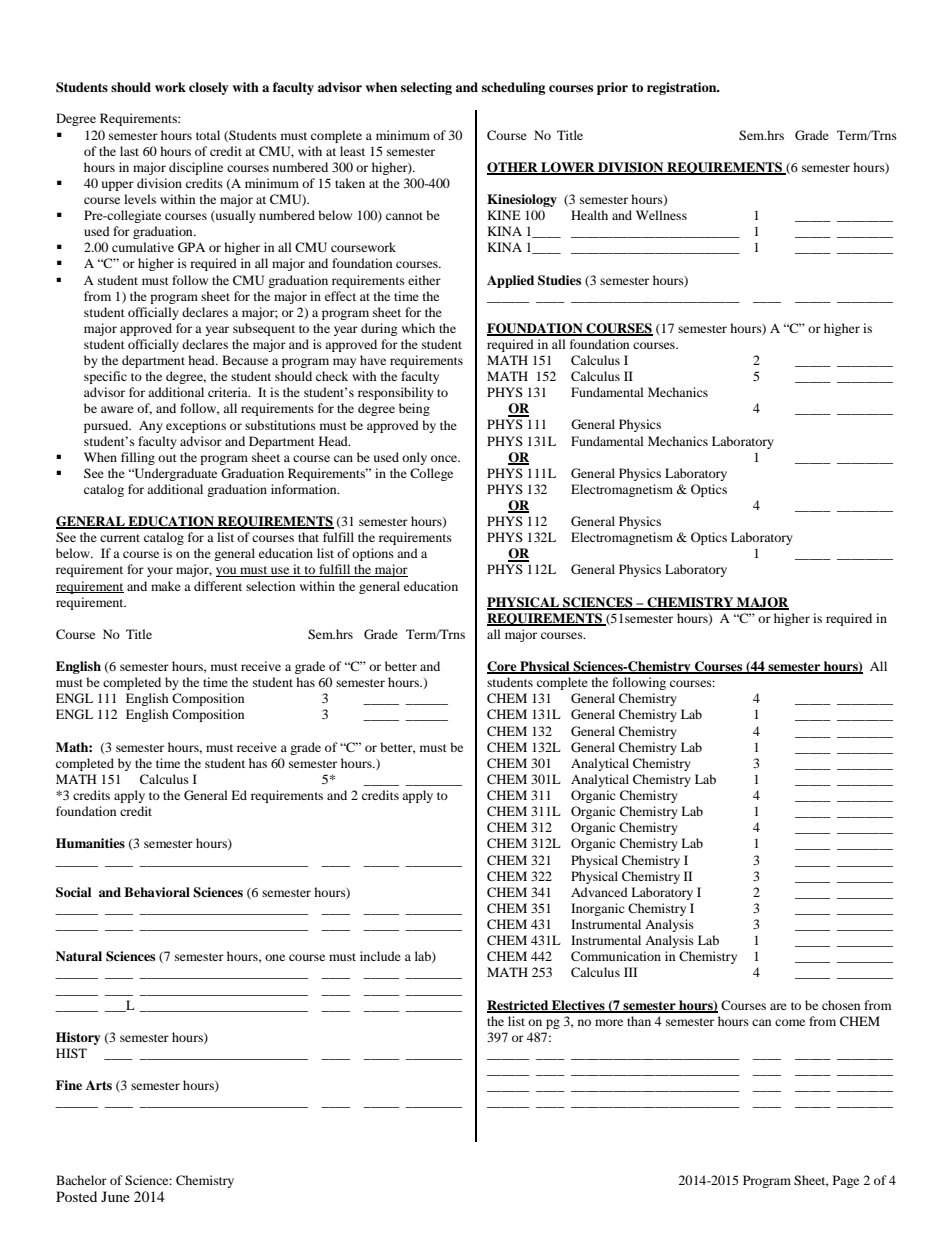  What do you see at coordinates (683, 88) in the image?
I see `registration` at bounding box center [683, 88].
